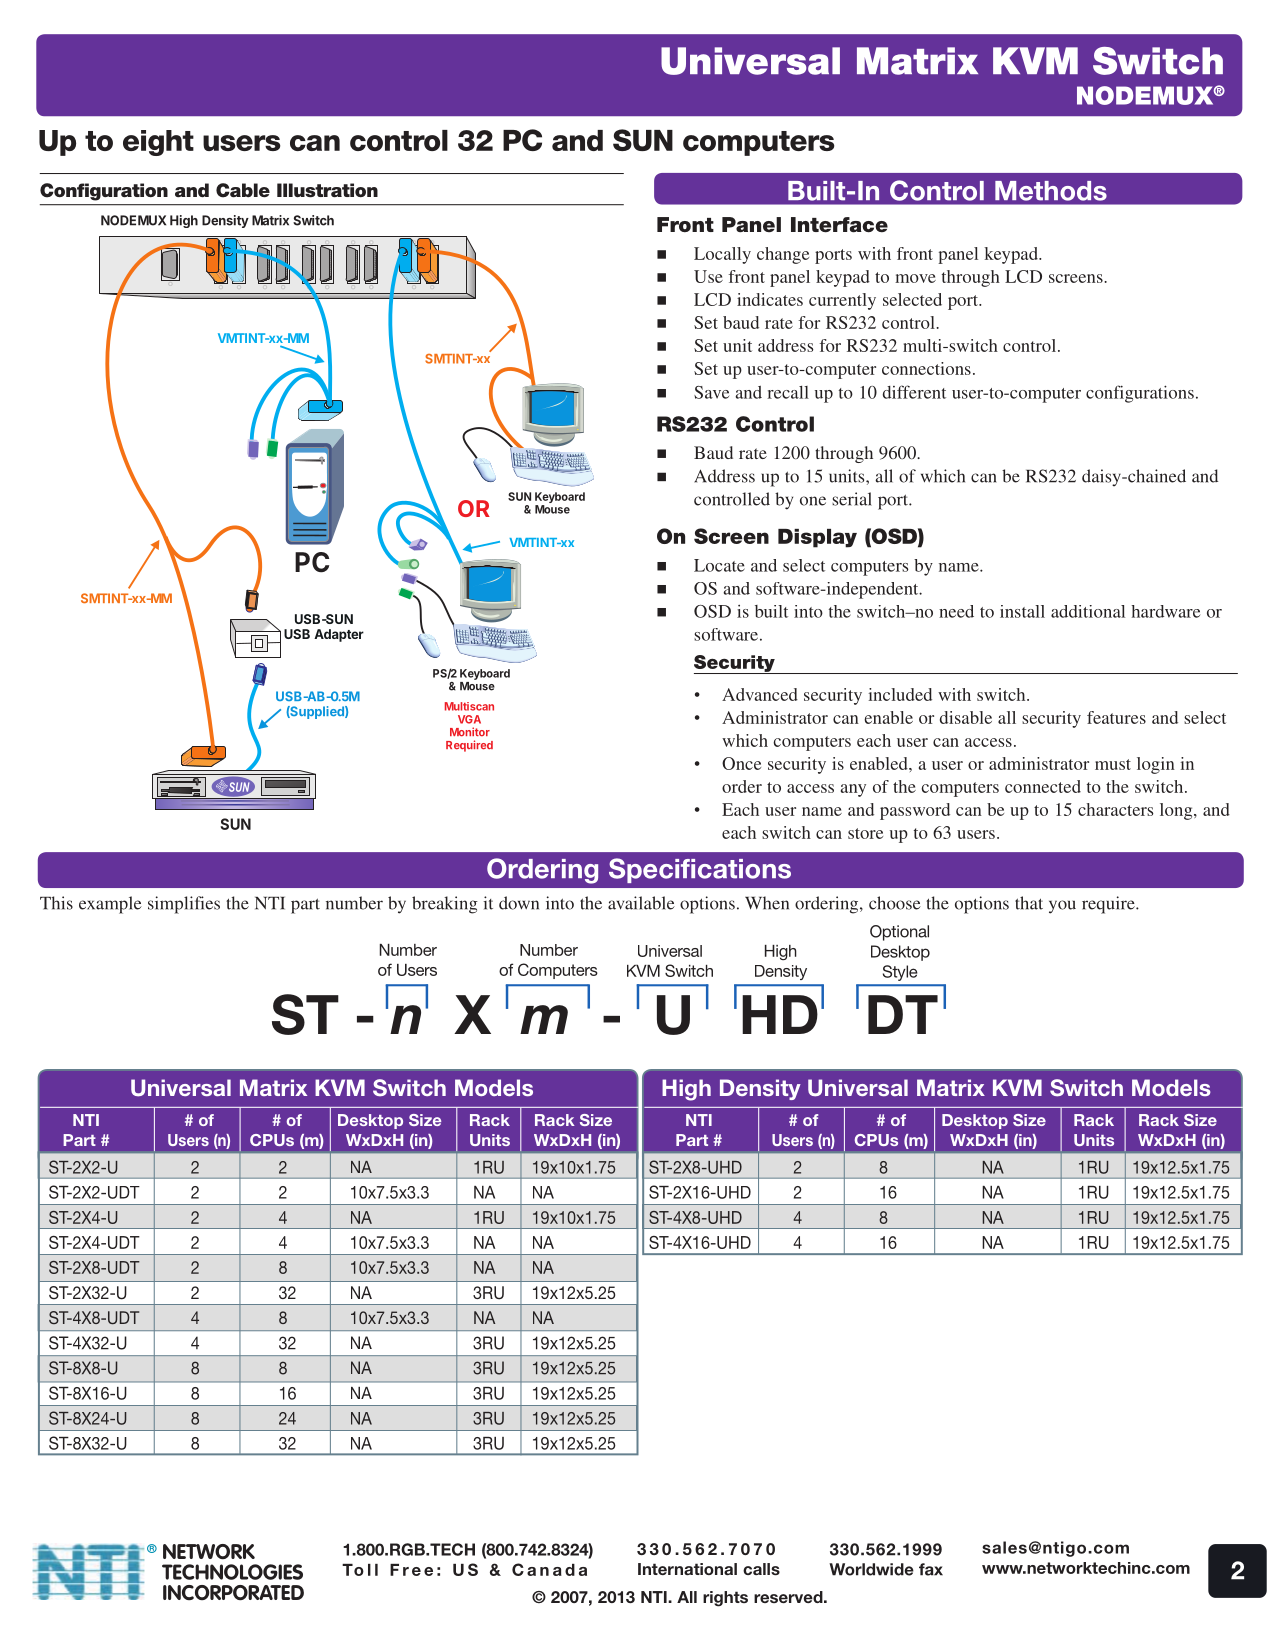 This screenshot has width=1280, height=1638. Describe the element at coordinates (725, 1599) in the screenshot. I see `rights` at that location.
